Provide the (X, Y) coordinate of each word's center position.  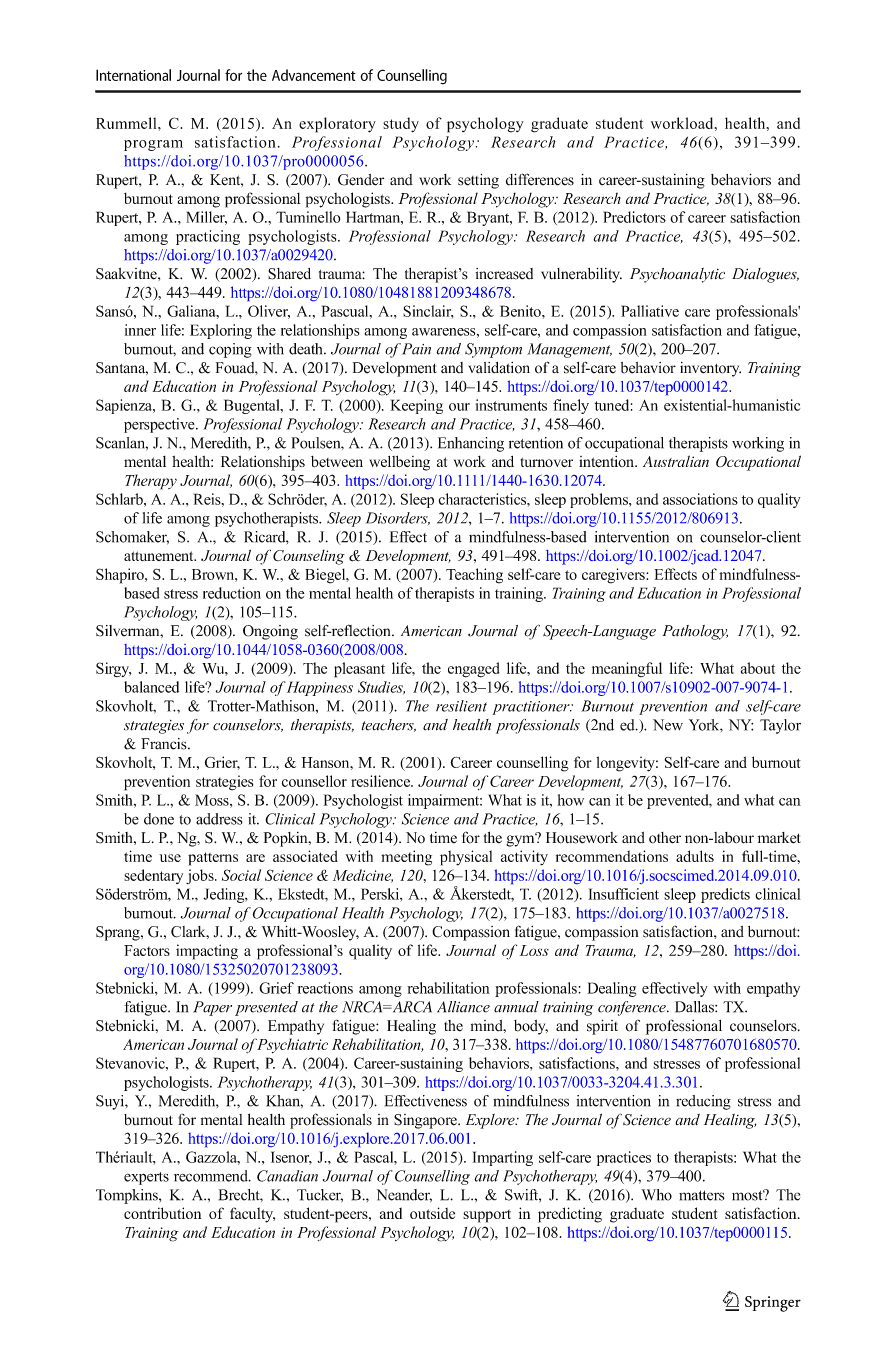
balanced (151, 687)
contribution (163, 1213)
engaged (474, 670)
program (153, 145)
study (401, 125)
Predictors (634, 217)
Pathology (695, 632)
